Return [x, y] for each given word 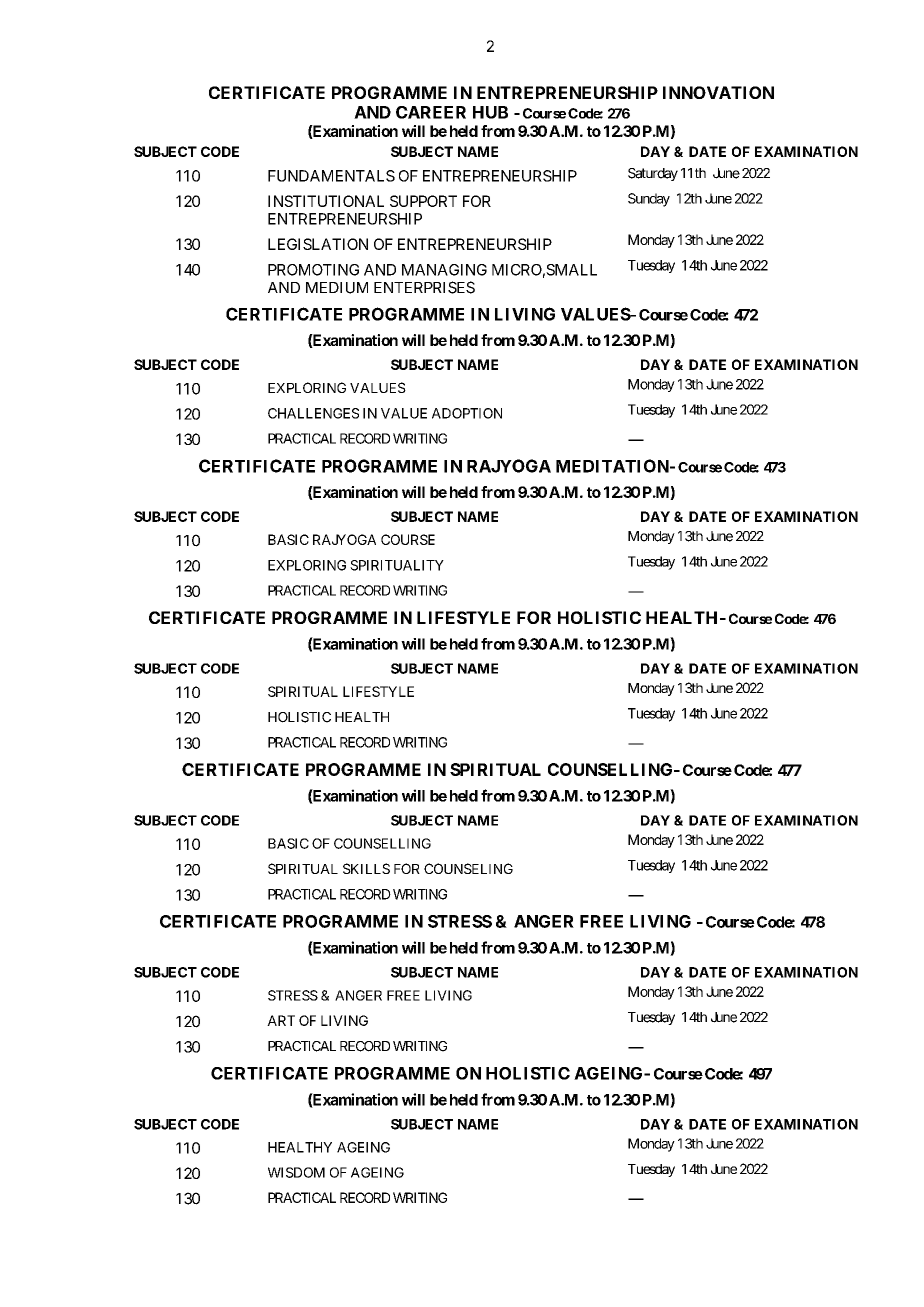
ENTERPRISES [424, 287]
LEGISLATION [318, 244]
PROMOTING [313, 270]
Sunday [649, 200]
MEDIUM [337, 288]
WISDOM [296, 1172]
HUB [490, 112]
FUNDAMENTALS [331, 176]
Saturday [653, 174]
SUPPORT [423, 201]
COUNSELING [468, 868]
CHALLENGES [313, 413]
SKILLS [366, 868]
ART [281, 1020]
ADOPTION [467, 413]
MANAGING [444, 270]
